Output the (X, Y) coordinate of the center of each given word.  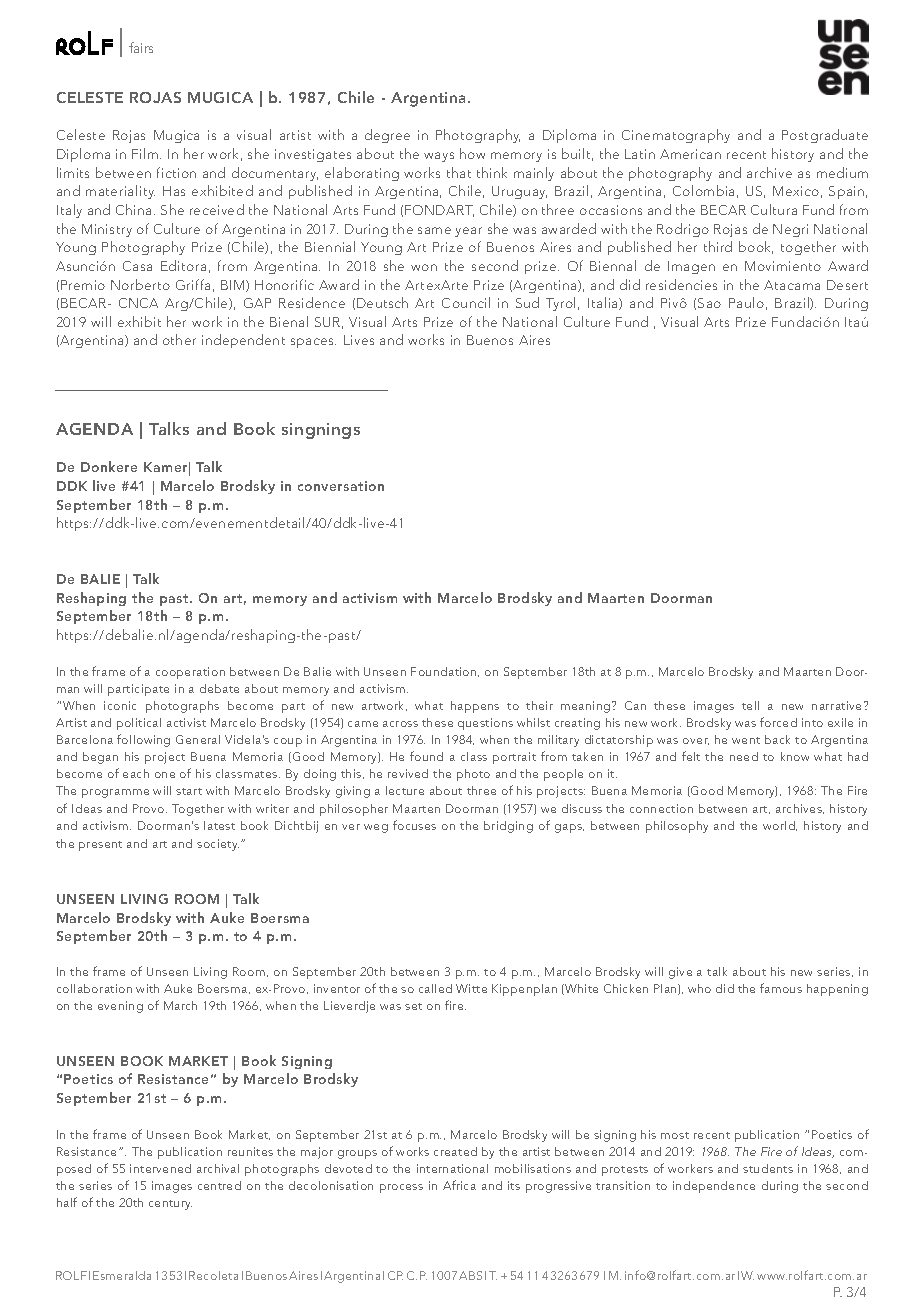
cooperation (190, 673)
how (472, 153)
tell (750, 705)
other (179, 339)
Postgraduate (825, 136)
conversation (341, 486)
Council (466, 302)
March (180, 1005)
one (165, 775)
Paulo (746, 302)
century (170, 1205)
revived (408, 773)
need (744, 756)
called (435, 988)
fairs (141, 47)
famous (781, 988)
